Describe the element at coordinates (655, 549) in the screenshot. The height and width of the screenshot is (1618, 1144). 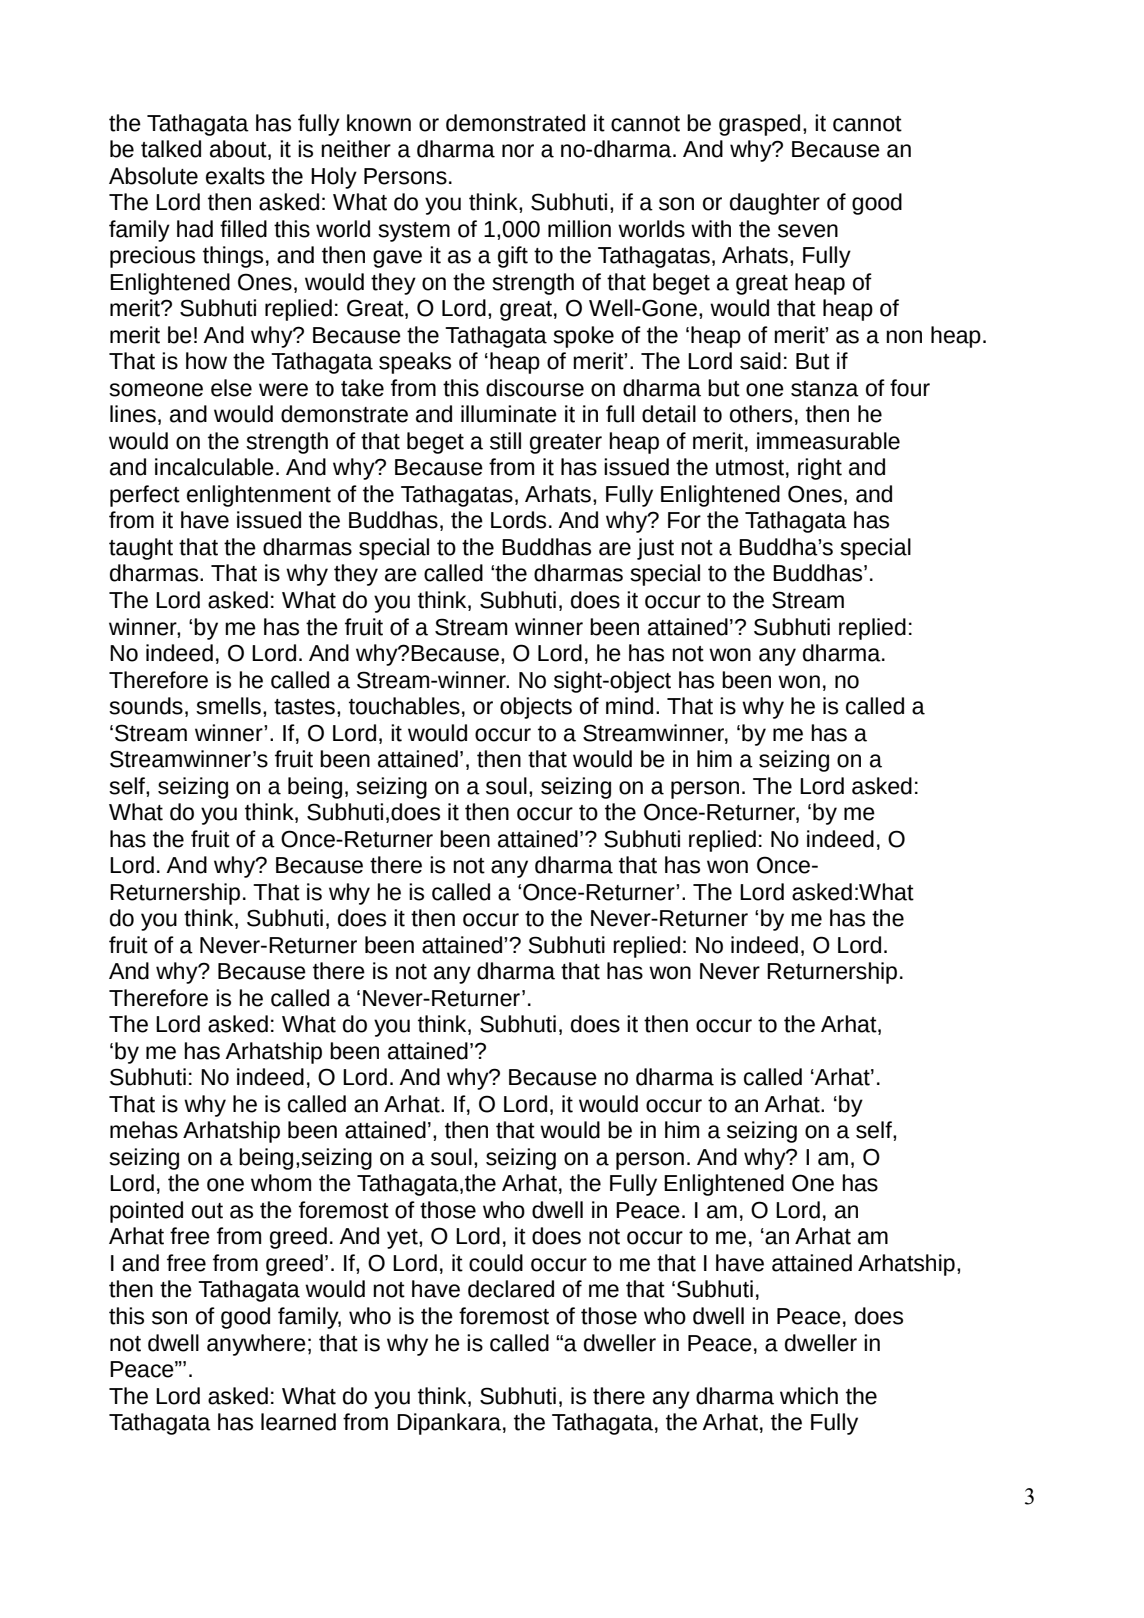
I see `just` at that location.
